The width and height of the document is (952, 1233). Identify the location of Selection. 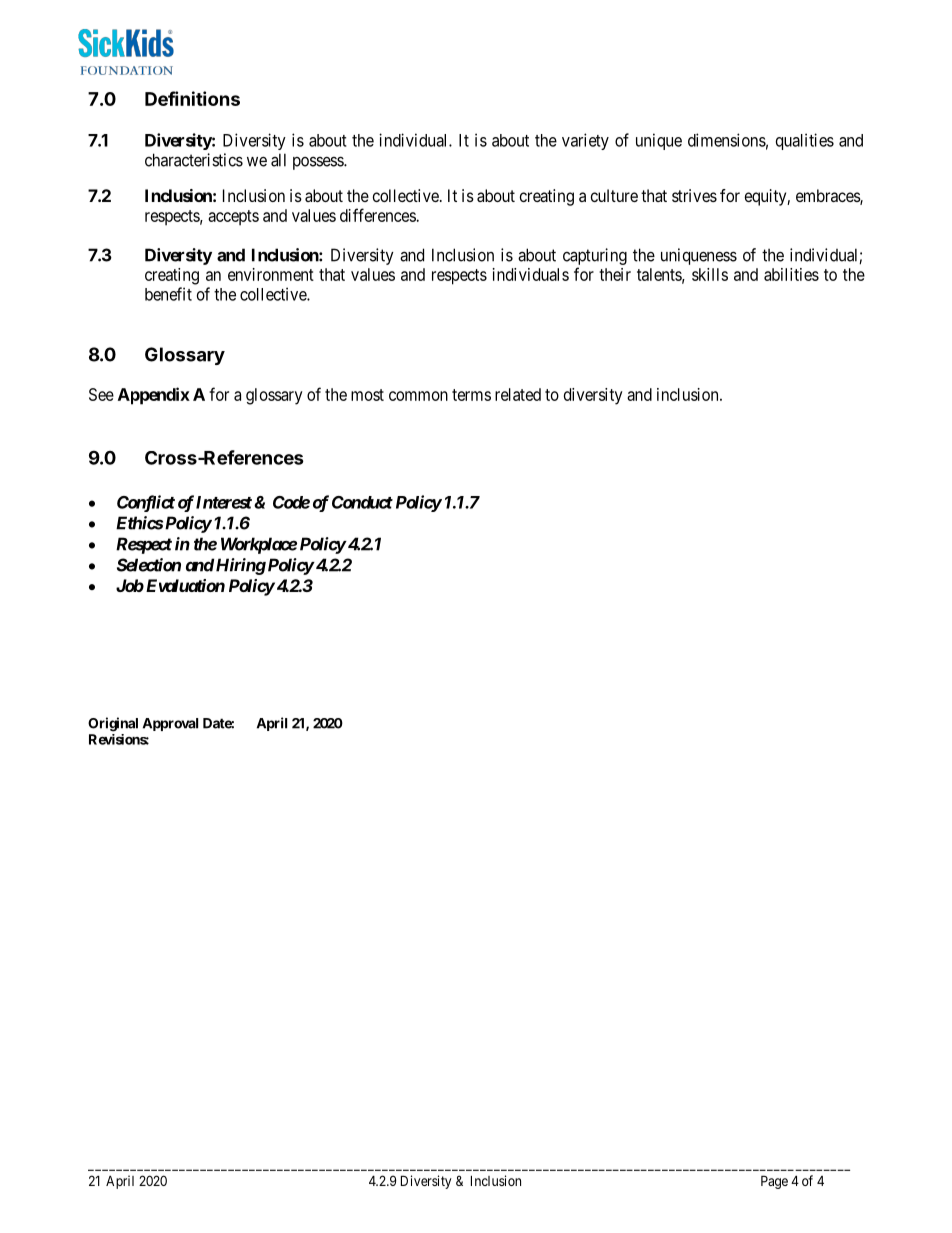
(149, 565).
